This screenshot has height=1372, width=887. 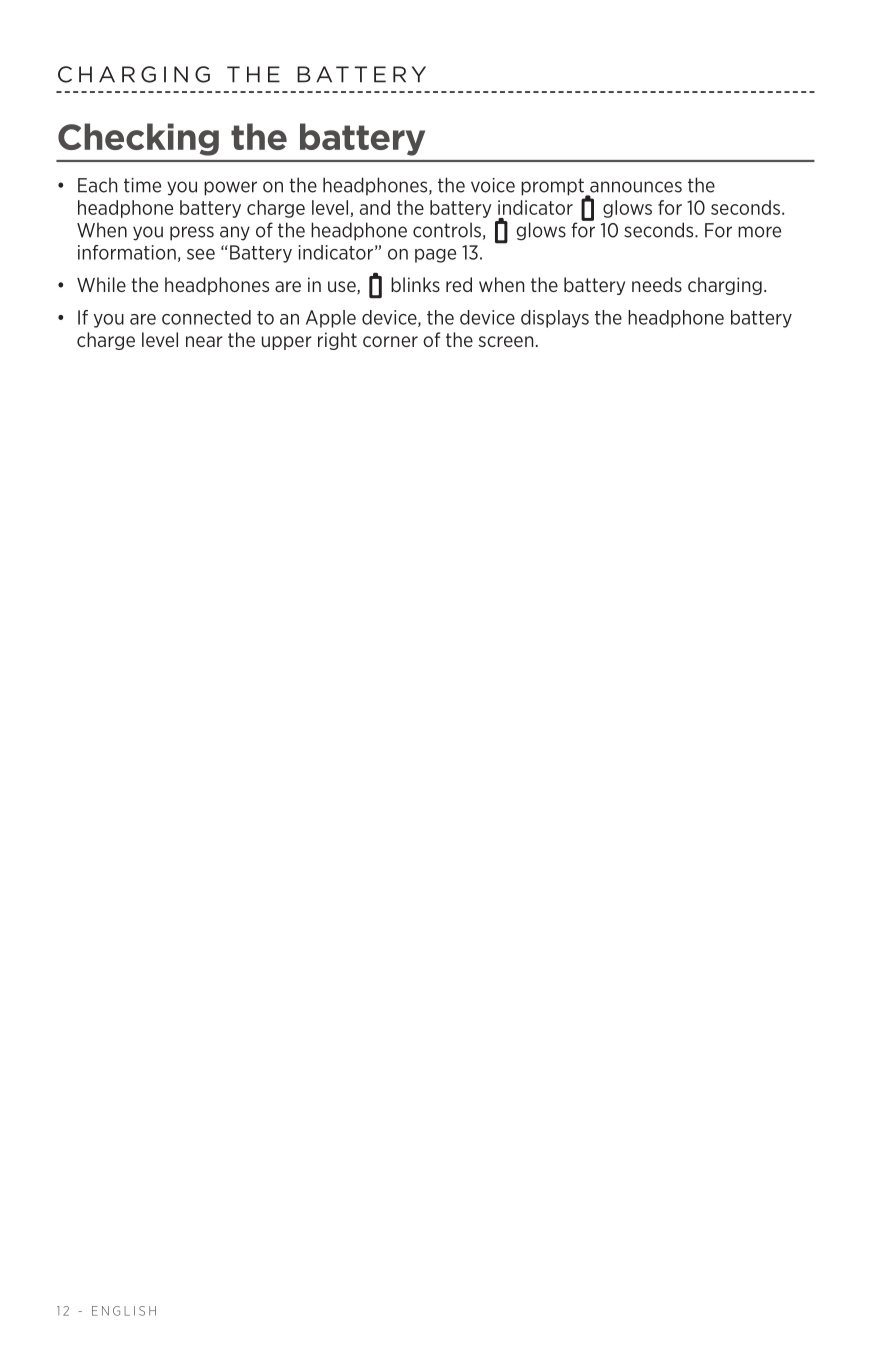 What do you see at coordinates (331, 319) in the screenshot?
I see `Apple` at bounding box center [331, 319].
